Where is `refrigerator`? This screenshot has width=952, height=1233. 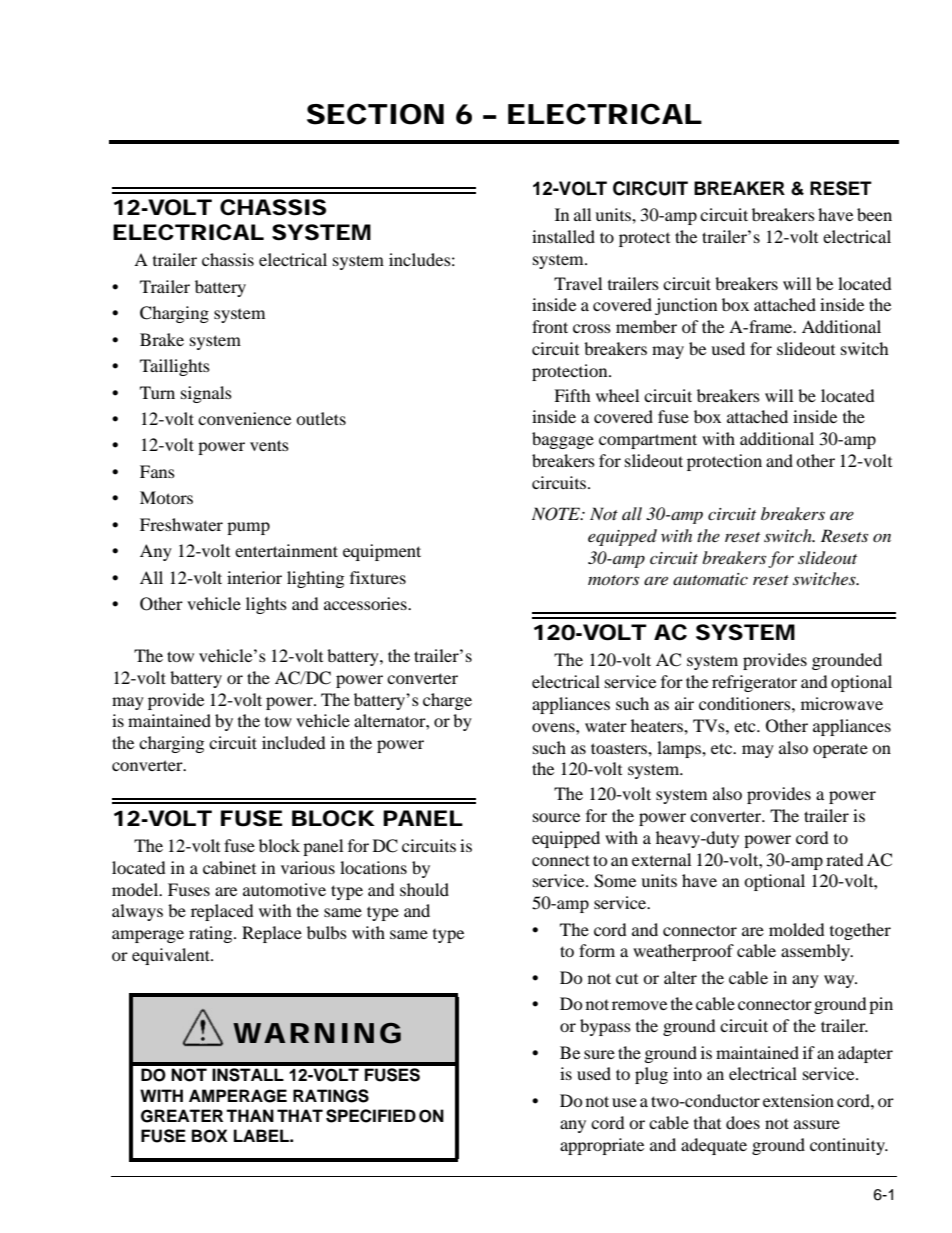
refrigerator is located at coordinates (754, 683).
